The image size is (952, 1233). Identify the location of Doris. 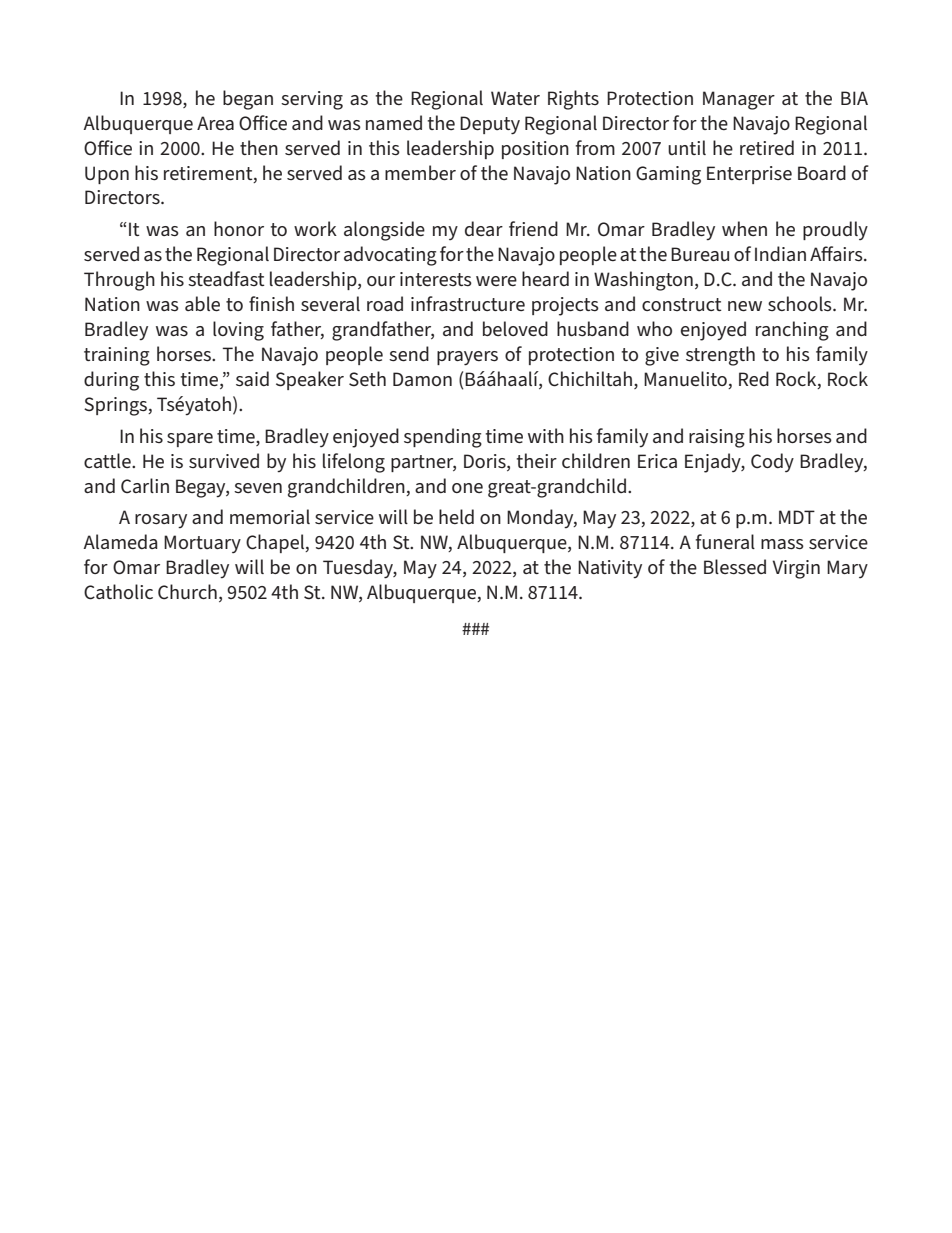
(486, 461).
